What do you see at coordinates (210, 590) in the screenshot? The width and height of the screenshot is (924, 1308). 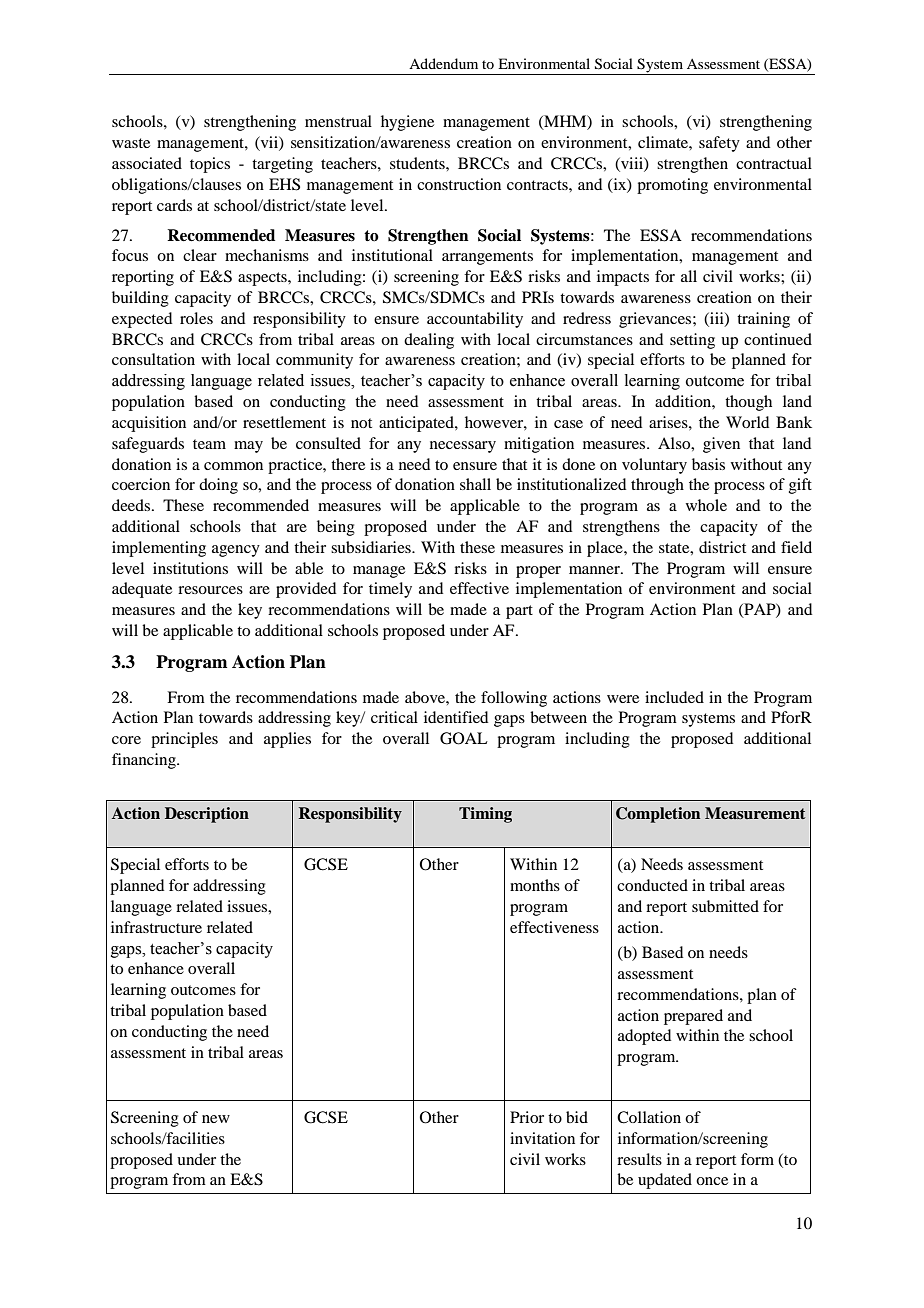 I see `resources` at bounding box center [210, 590].
